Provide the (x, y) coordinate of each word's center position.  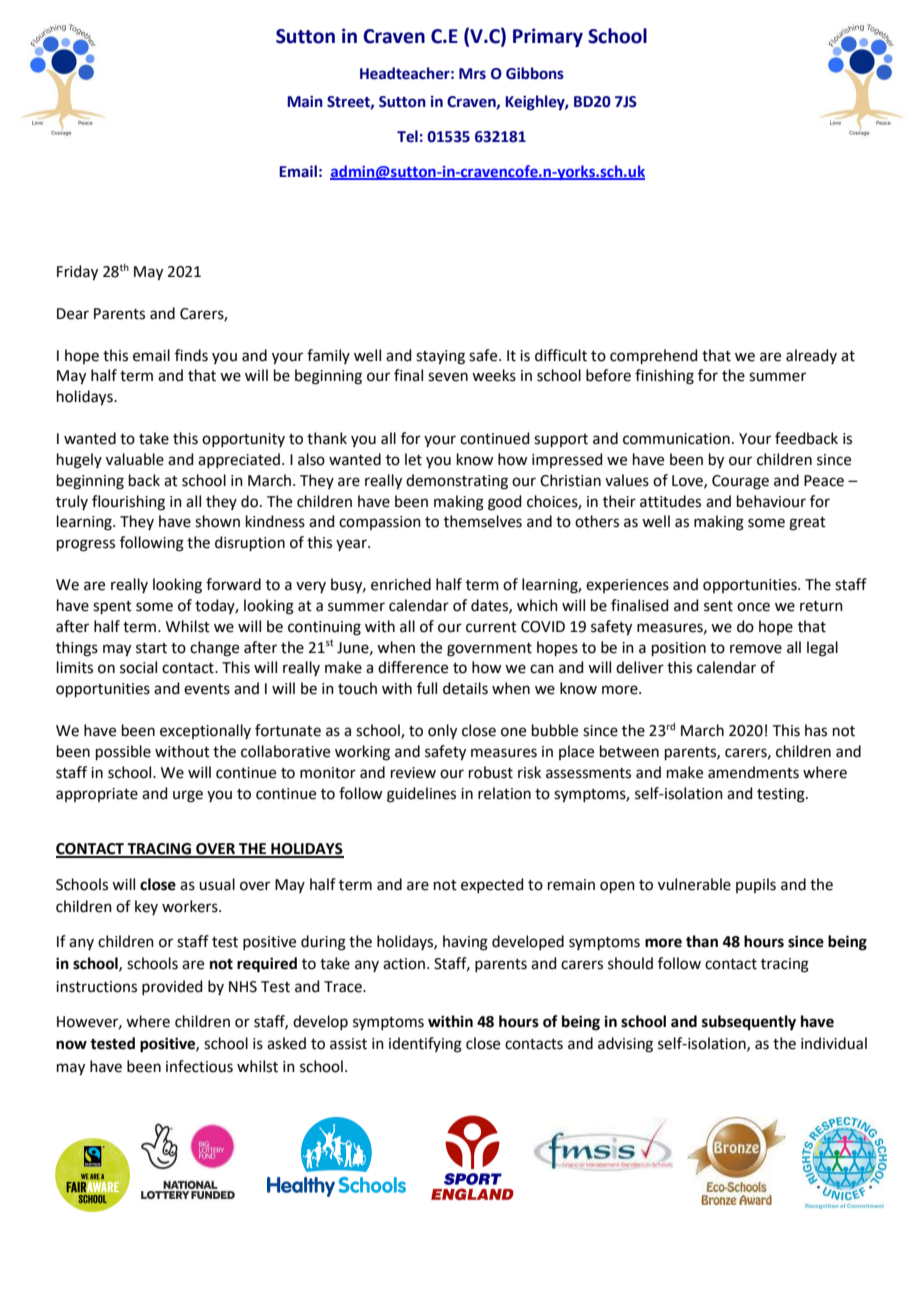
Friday (77, 273)
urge (188, 796)
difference (413, 667)
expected (492, 885)
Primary (548, 37)
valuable (135, 459)
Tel (407, 136)
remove (756, 649)
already (811, 356)
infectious (199, 1066)
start (151, 648)
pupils (756, 885)
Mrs (472, 74)
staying (440, 357)
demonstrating (457, 482)
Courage (740, 482)
